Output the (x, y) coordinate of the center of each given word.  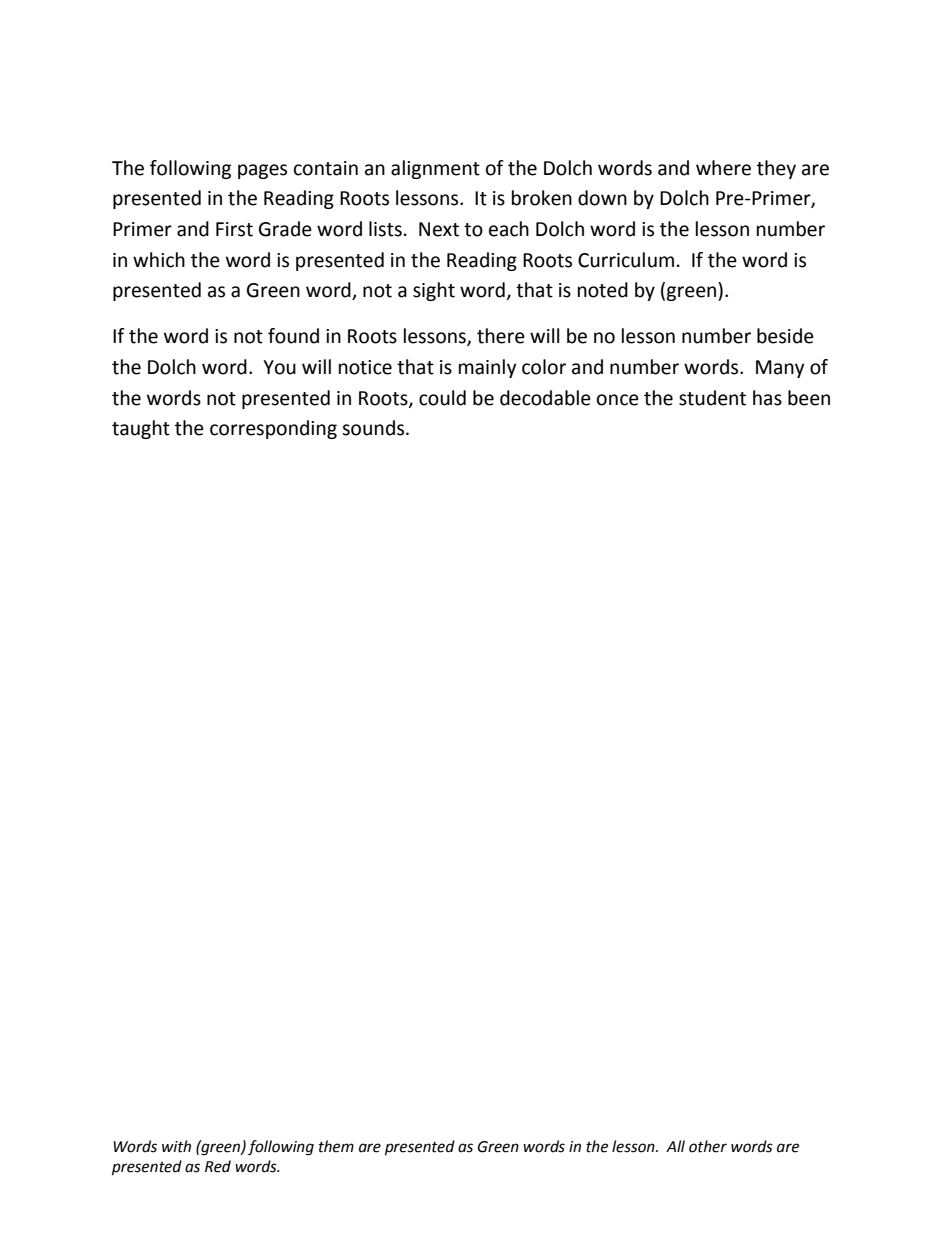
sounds (374, 428)
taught (141, 429)
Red (218, 1166)
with (176, 1146)
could (442, 398)
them (336, 1146)
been (809, 398)
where (723, 168)
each (509, 229)
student (712, 398)
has (767, 398)
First (234, 229)
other (708, 1146)
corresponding (273, 429)
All (675, 1146)
